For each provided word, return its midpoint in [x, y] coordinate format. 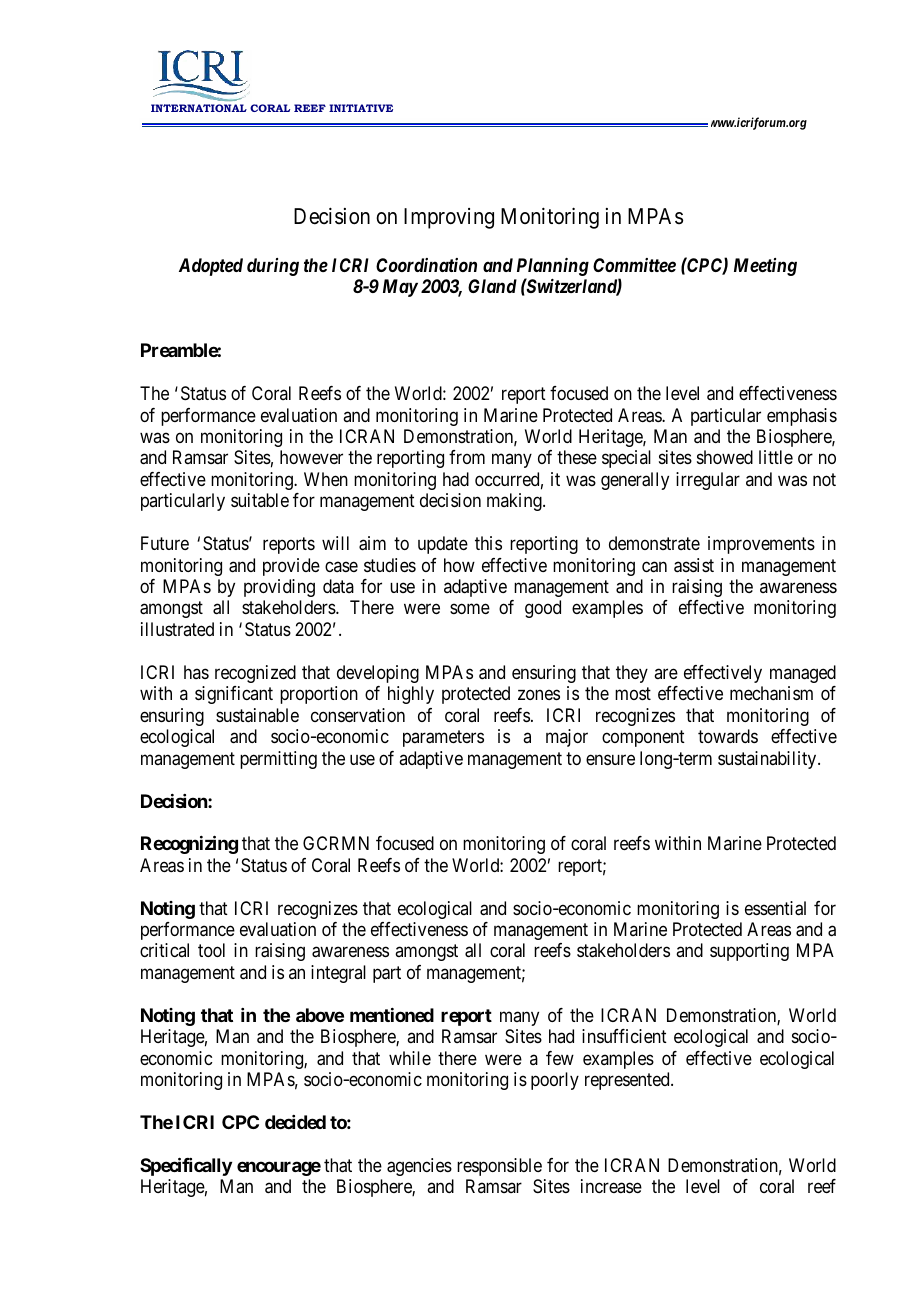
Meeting [765, 267]
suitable [260, 500]
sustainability [768, 760]
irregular [708, 481]
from [467, 457]
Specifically [186, 1166]
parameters [443, 738]
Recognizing [189, 844]
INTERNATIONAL [199, 108]
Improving [449, 218]
